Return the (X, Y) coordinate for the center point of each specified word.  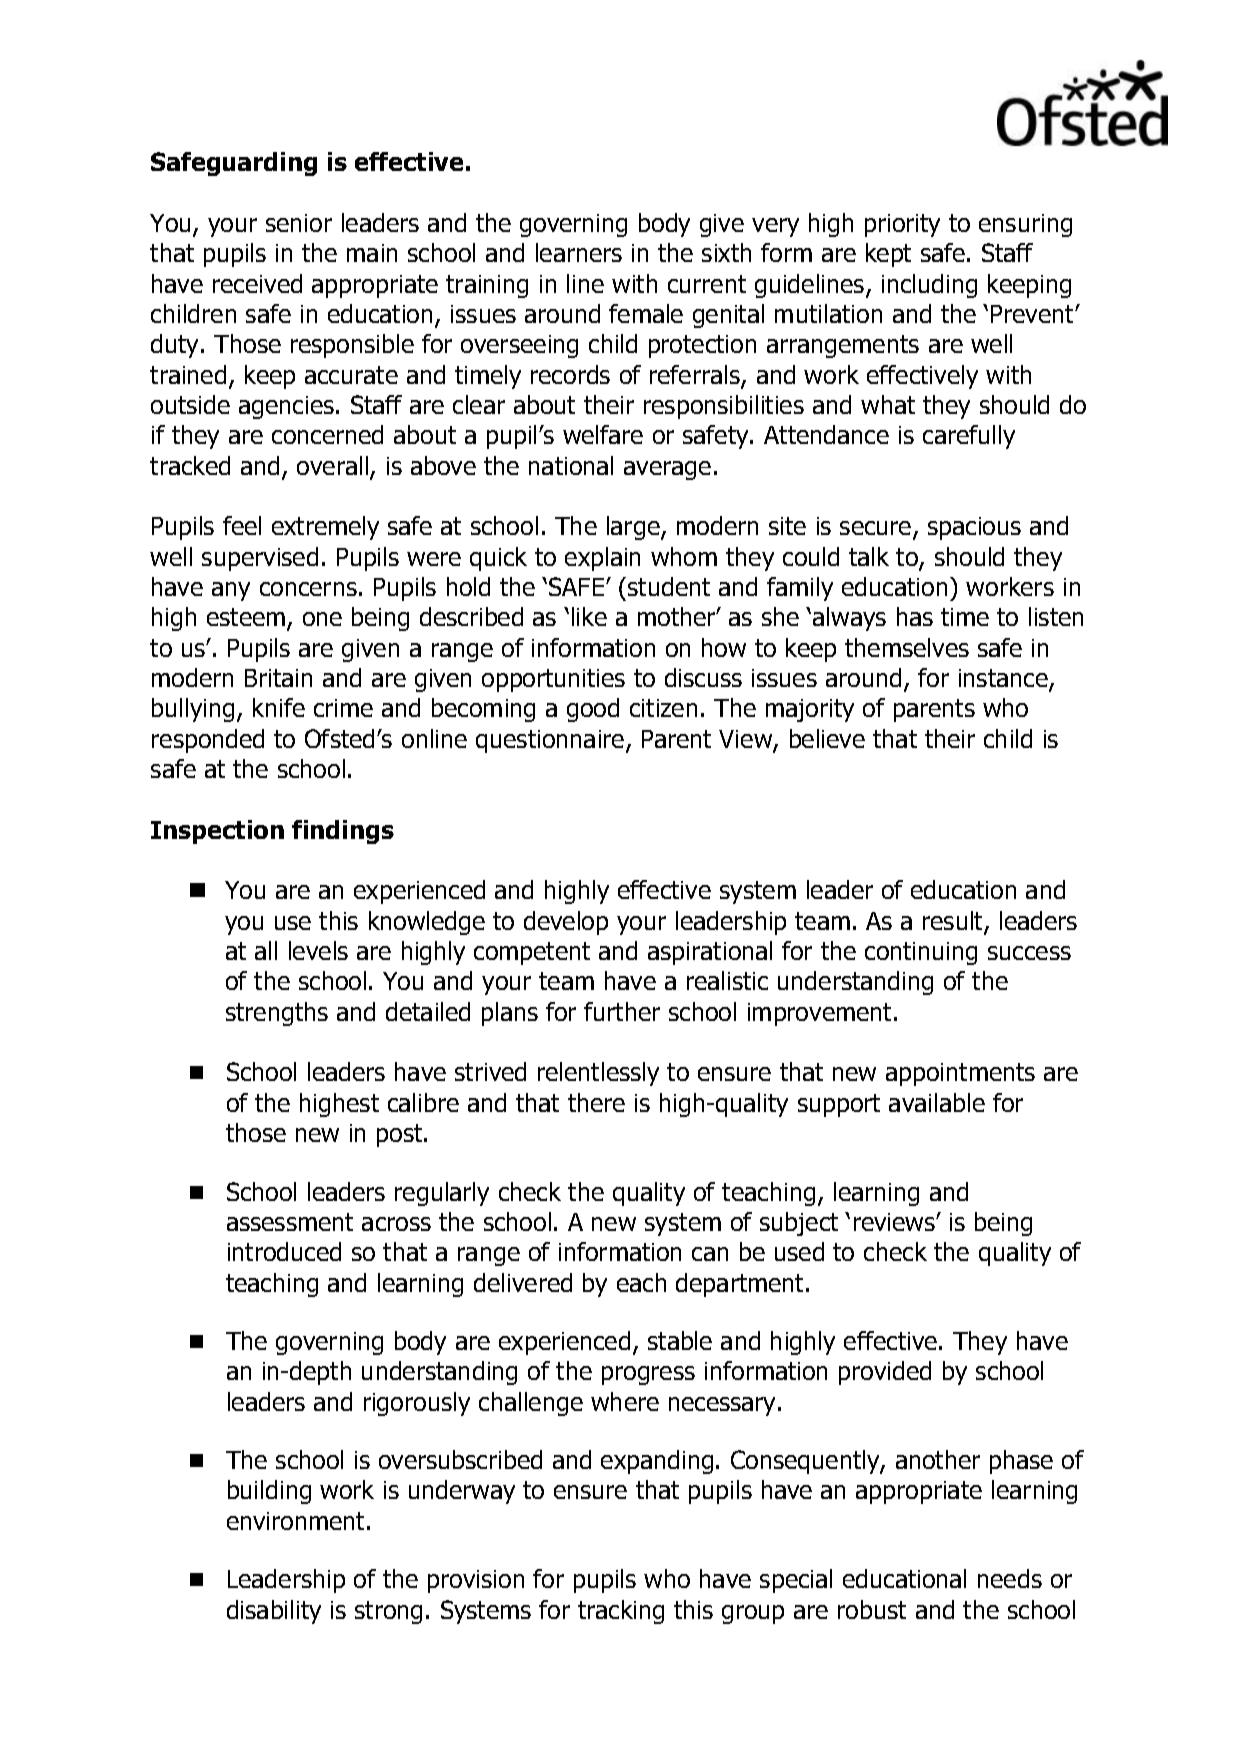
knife (279, 707)
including (929, 286)
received (257, 283)
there (596, 1102)
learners (579, 252)
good (593, 710)
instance (1004, 679)
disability (274, 1612)
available (937, 1102)
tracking (621, 1612)
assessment (290, 1222)
